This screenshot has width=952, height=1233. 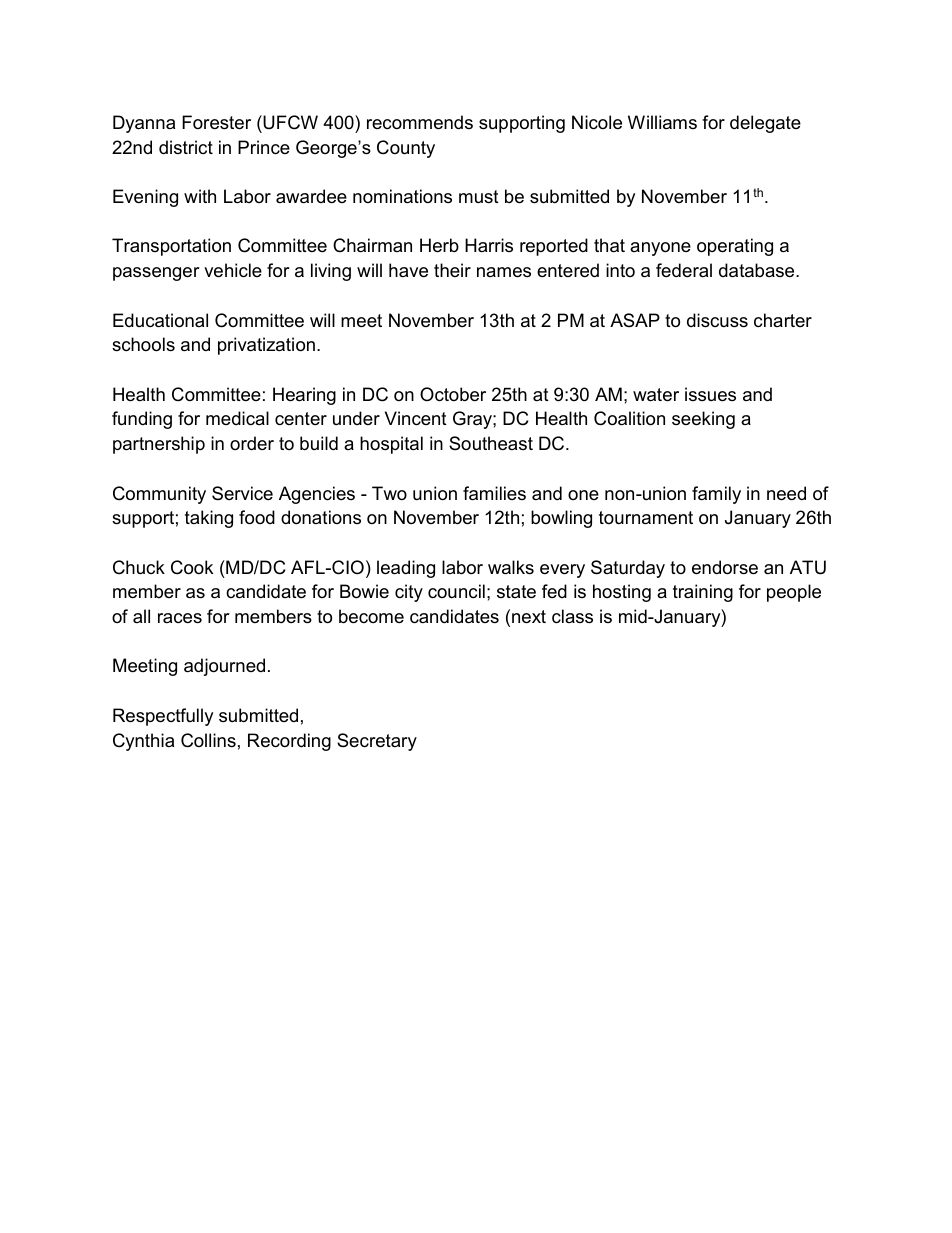 What do you see at coordinates (208, 740) in the screenshot?
I see `Collins` at bounding box center [208, 740].
